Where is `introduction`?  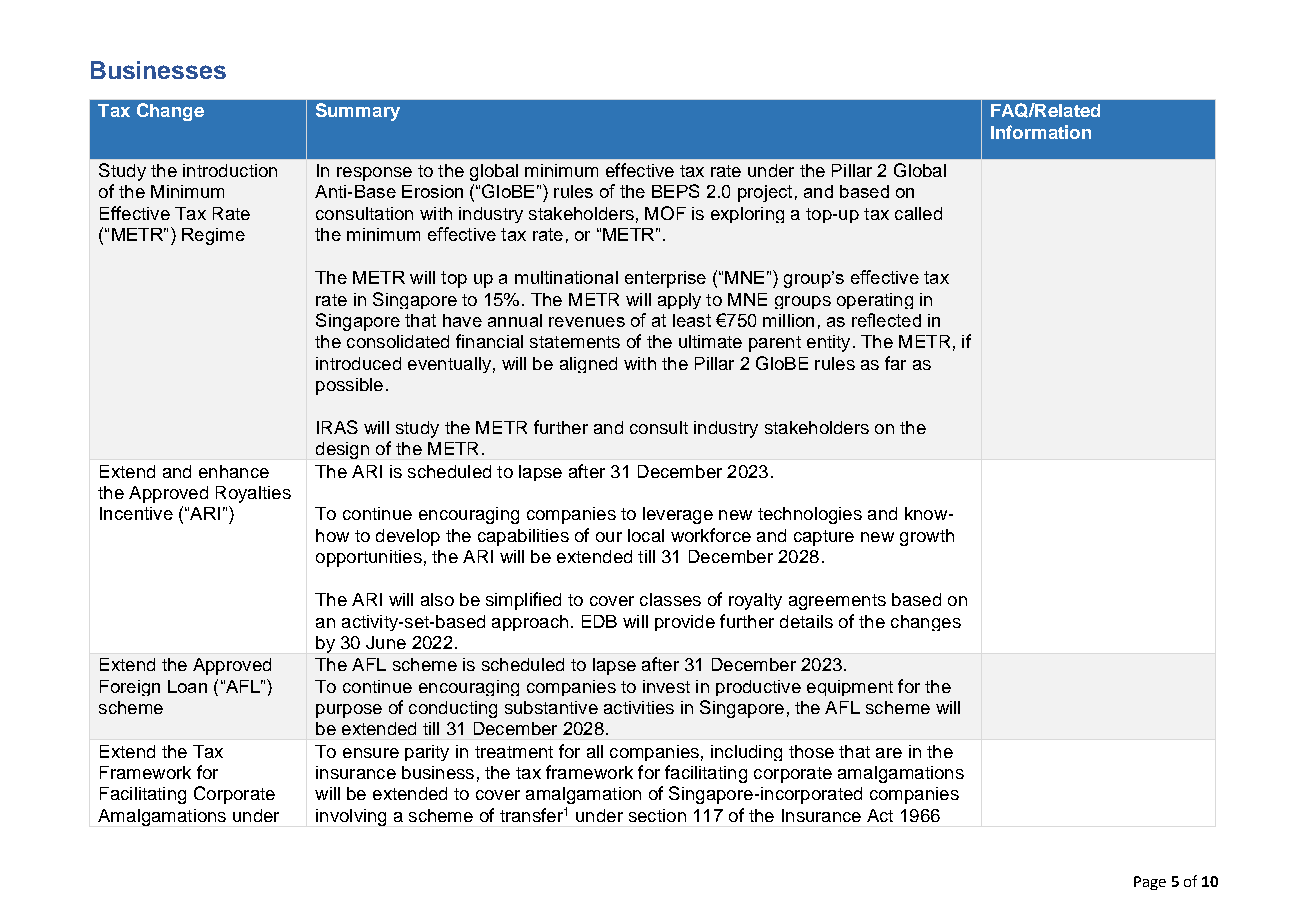 introduction is located at coordinates (230, 170).
